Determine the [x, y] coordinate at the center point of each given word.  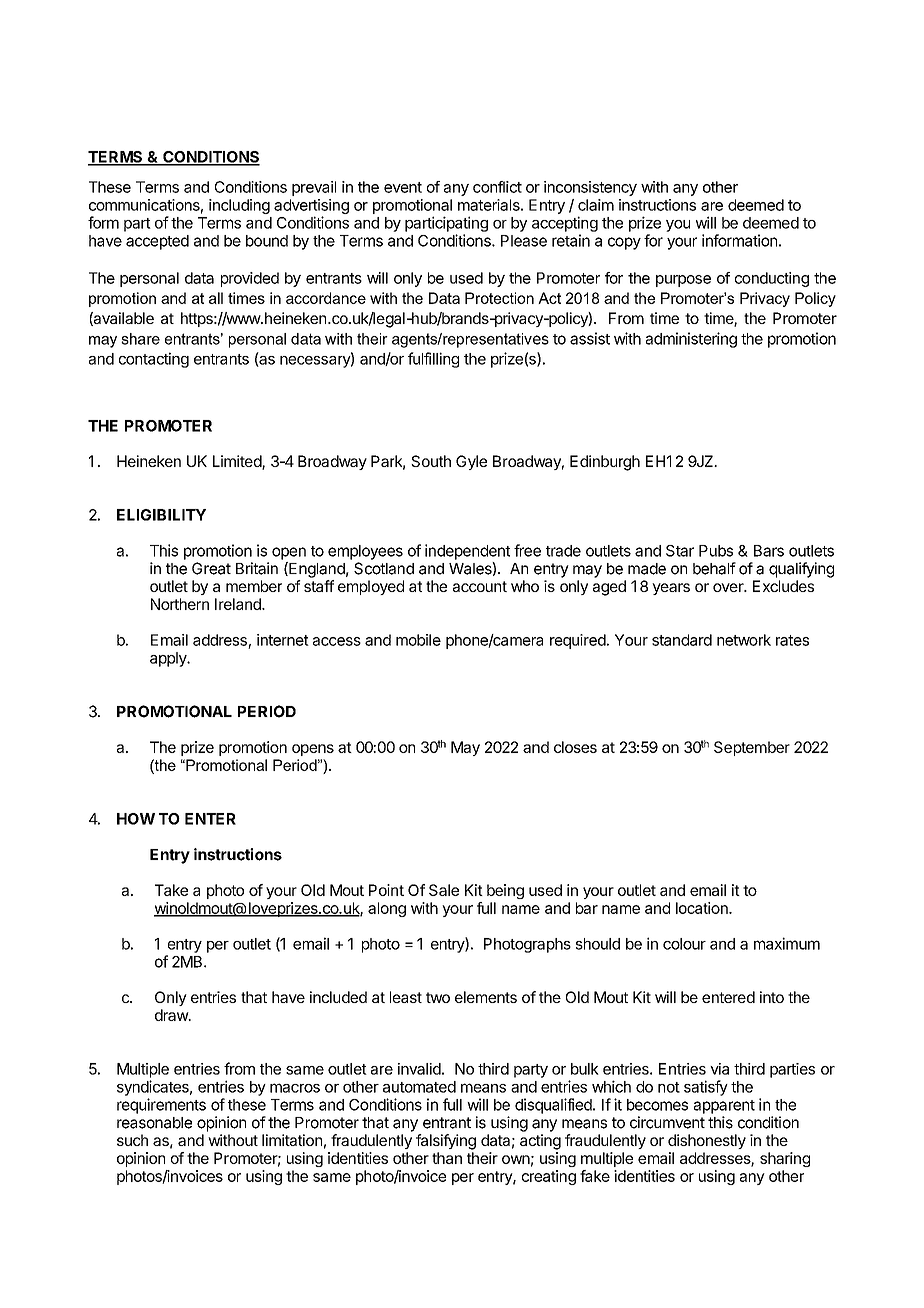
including [239, 206]
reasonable [154, 1123]
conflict [497, 187]
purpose [683, 281]
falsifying [446, 1142]
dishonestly [707, 1141]
